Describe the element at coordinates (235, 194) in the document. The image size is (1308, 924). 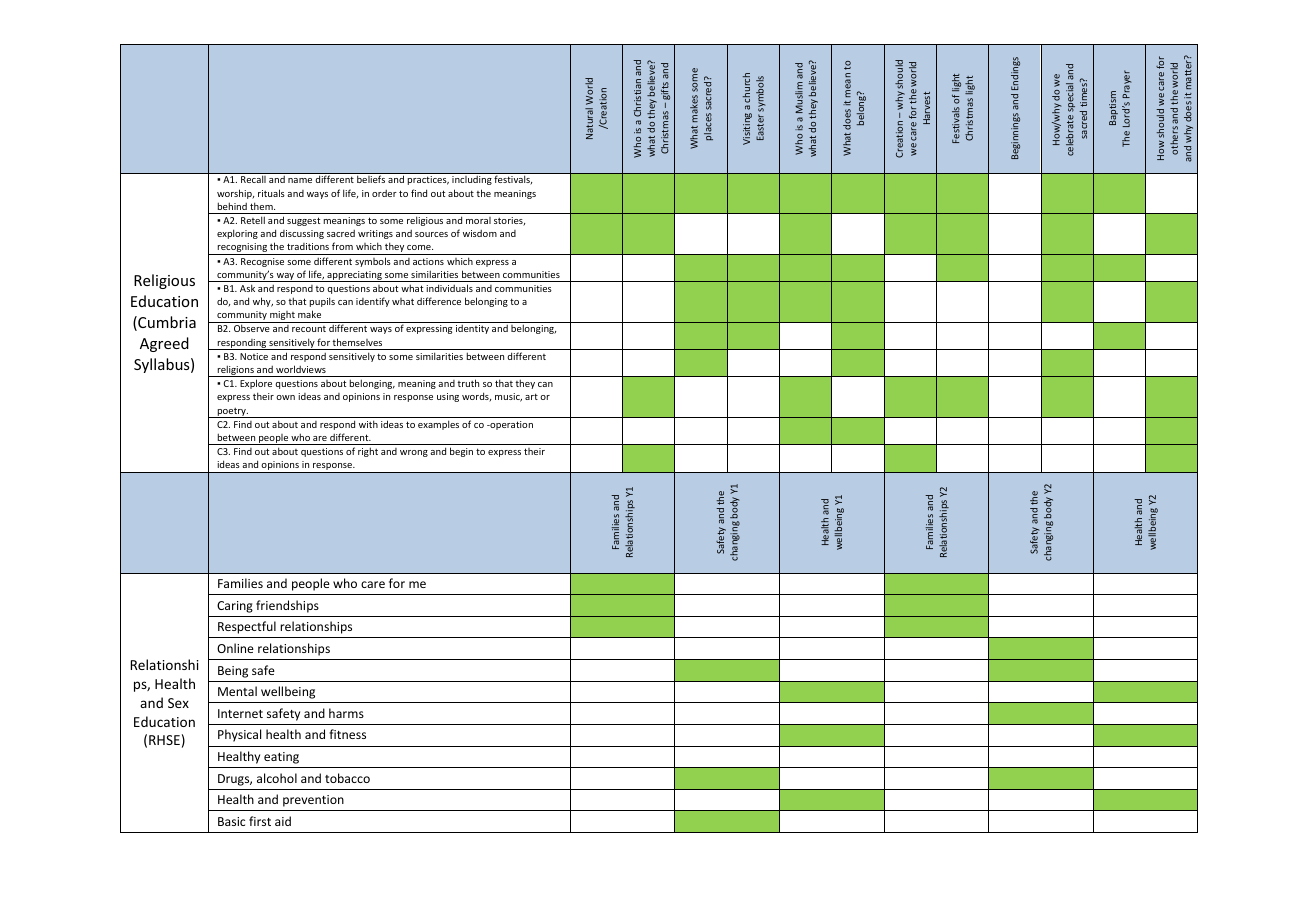
I see `worship` at that location.
